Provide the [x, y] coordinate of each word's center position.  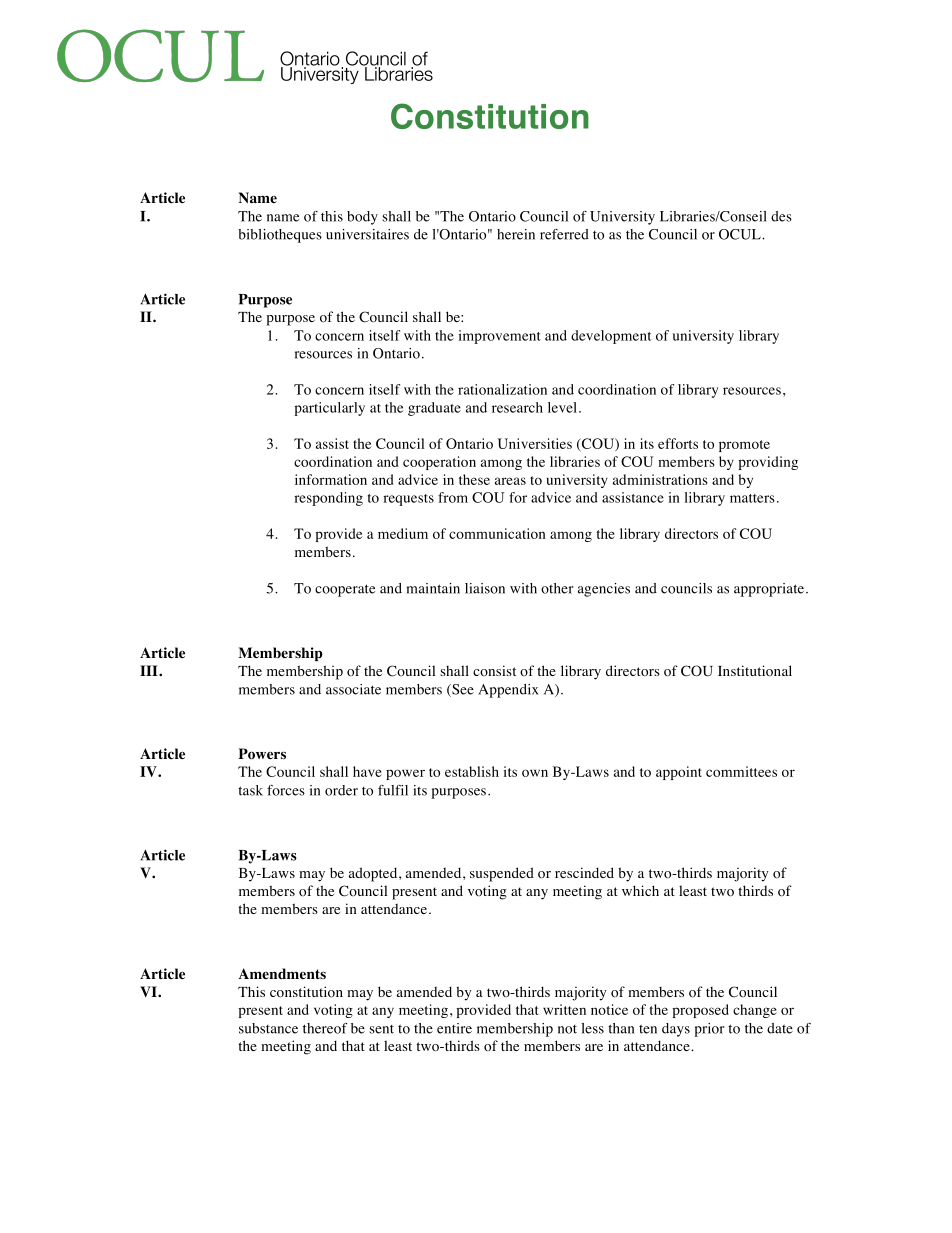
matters [752, 498]
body [362, 218]
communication [497, 533]
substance [268, 1028]
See [462, 690]
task [250, 790]
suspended [502, 874]
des [781, 216]
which [640, 890]
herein [516, 234]
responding [328, 499]
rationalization [502, 389]
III [150, 670]
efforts [678, 443]
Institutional [755, 671]
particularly [329, 409]
